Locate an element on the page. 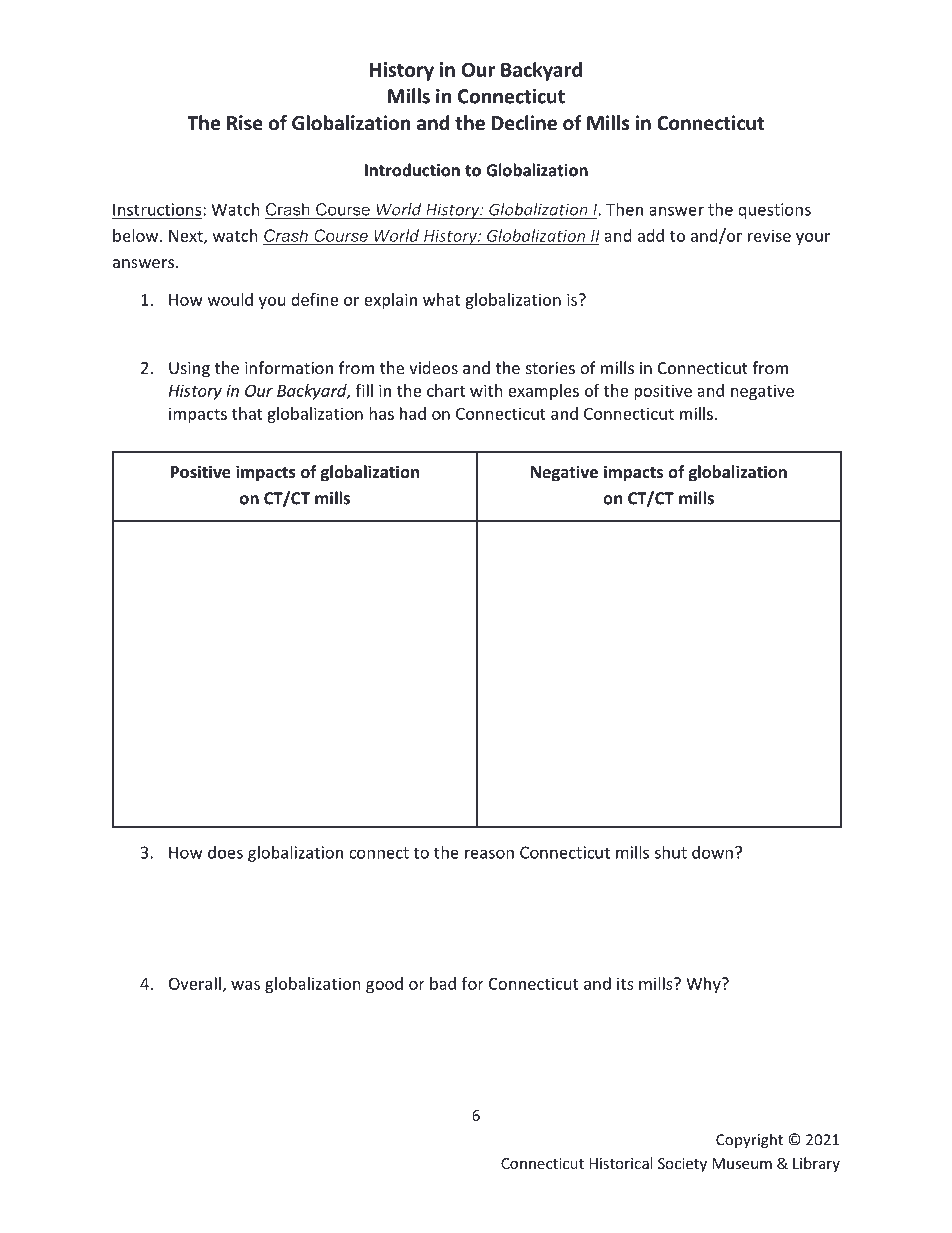  reason is located at coordinates (489, 854).
